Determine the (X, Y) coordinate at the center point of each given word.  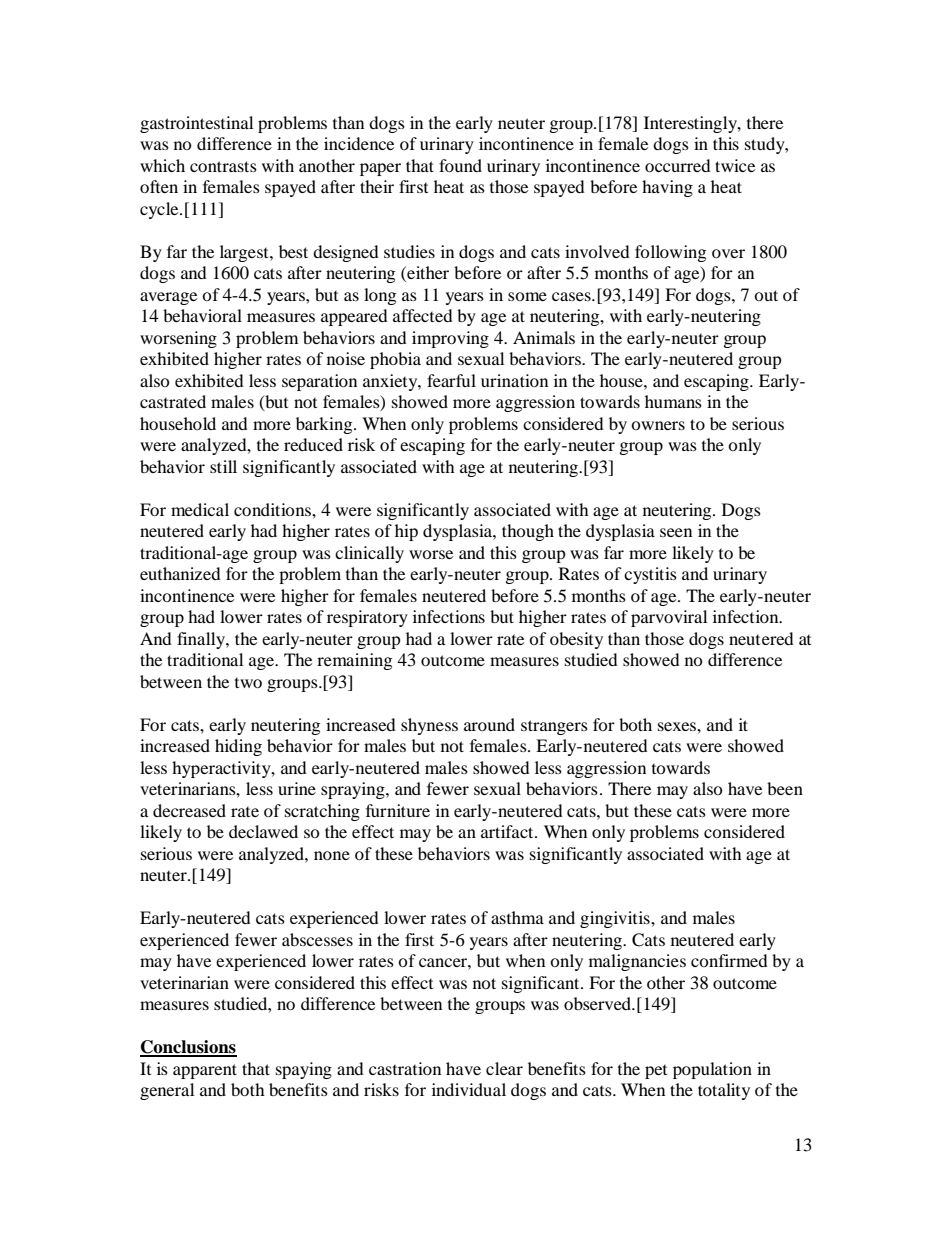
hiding (238, 747)
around (489, 724)
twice (735, 165)
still (223, 466)
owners (658, 425)
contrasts (223, 166)
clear (504, 1068)
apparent (205, 1071)
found (460, 165)
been (785, 788)
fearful (451, 380)
